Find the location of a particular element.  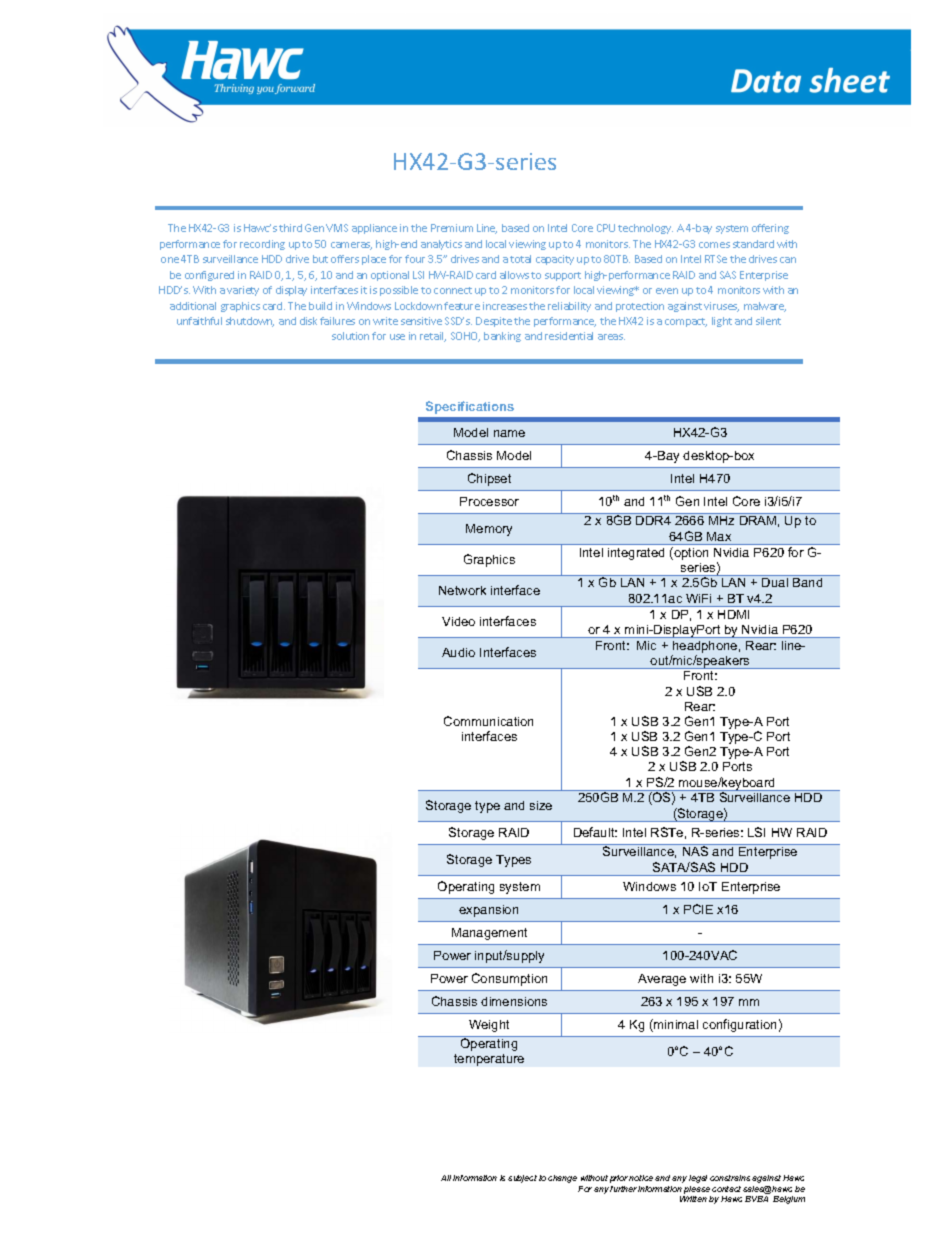

Max is located at coordinates (719, 536).
